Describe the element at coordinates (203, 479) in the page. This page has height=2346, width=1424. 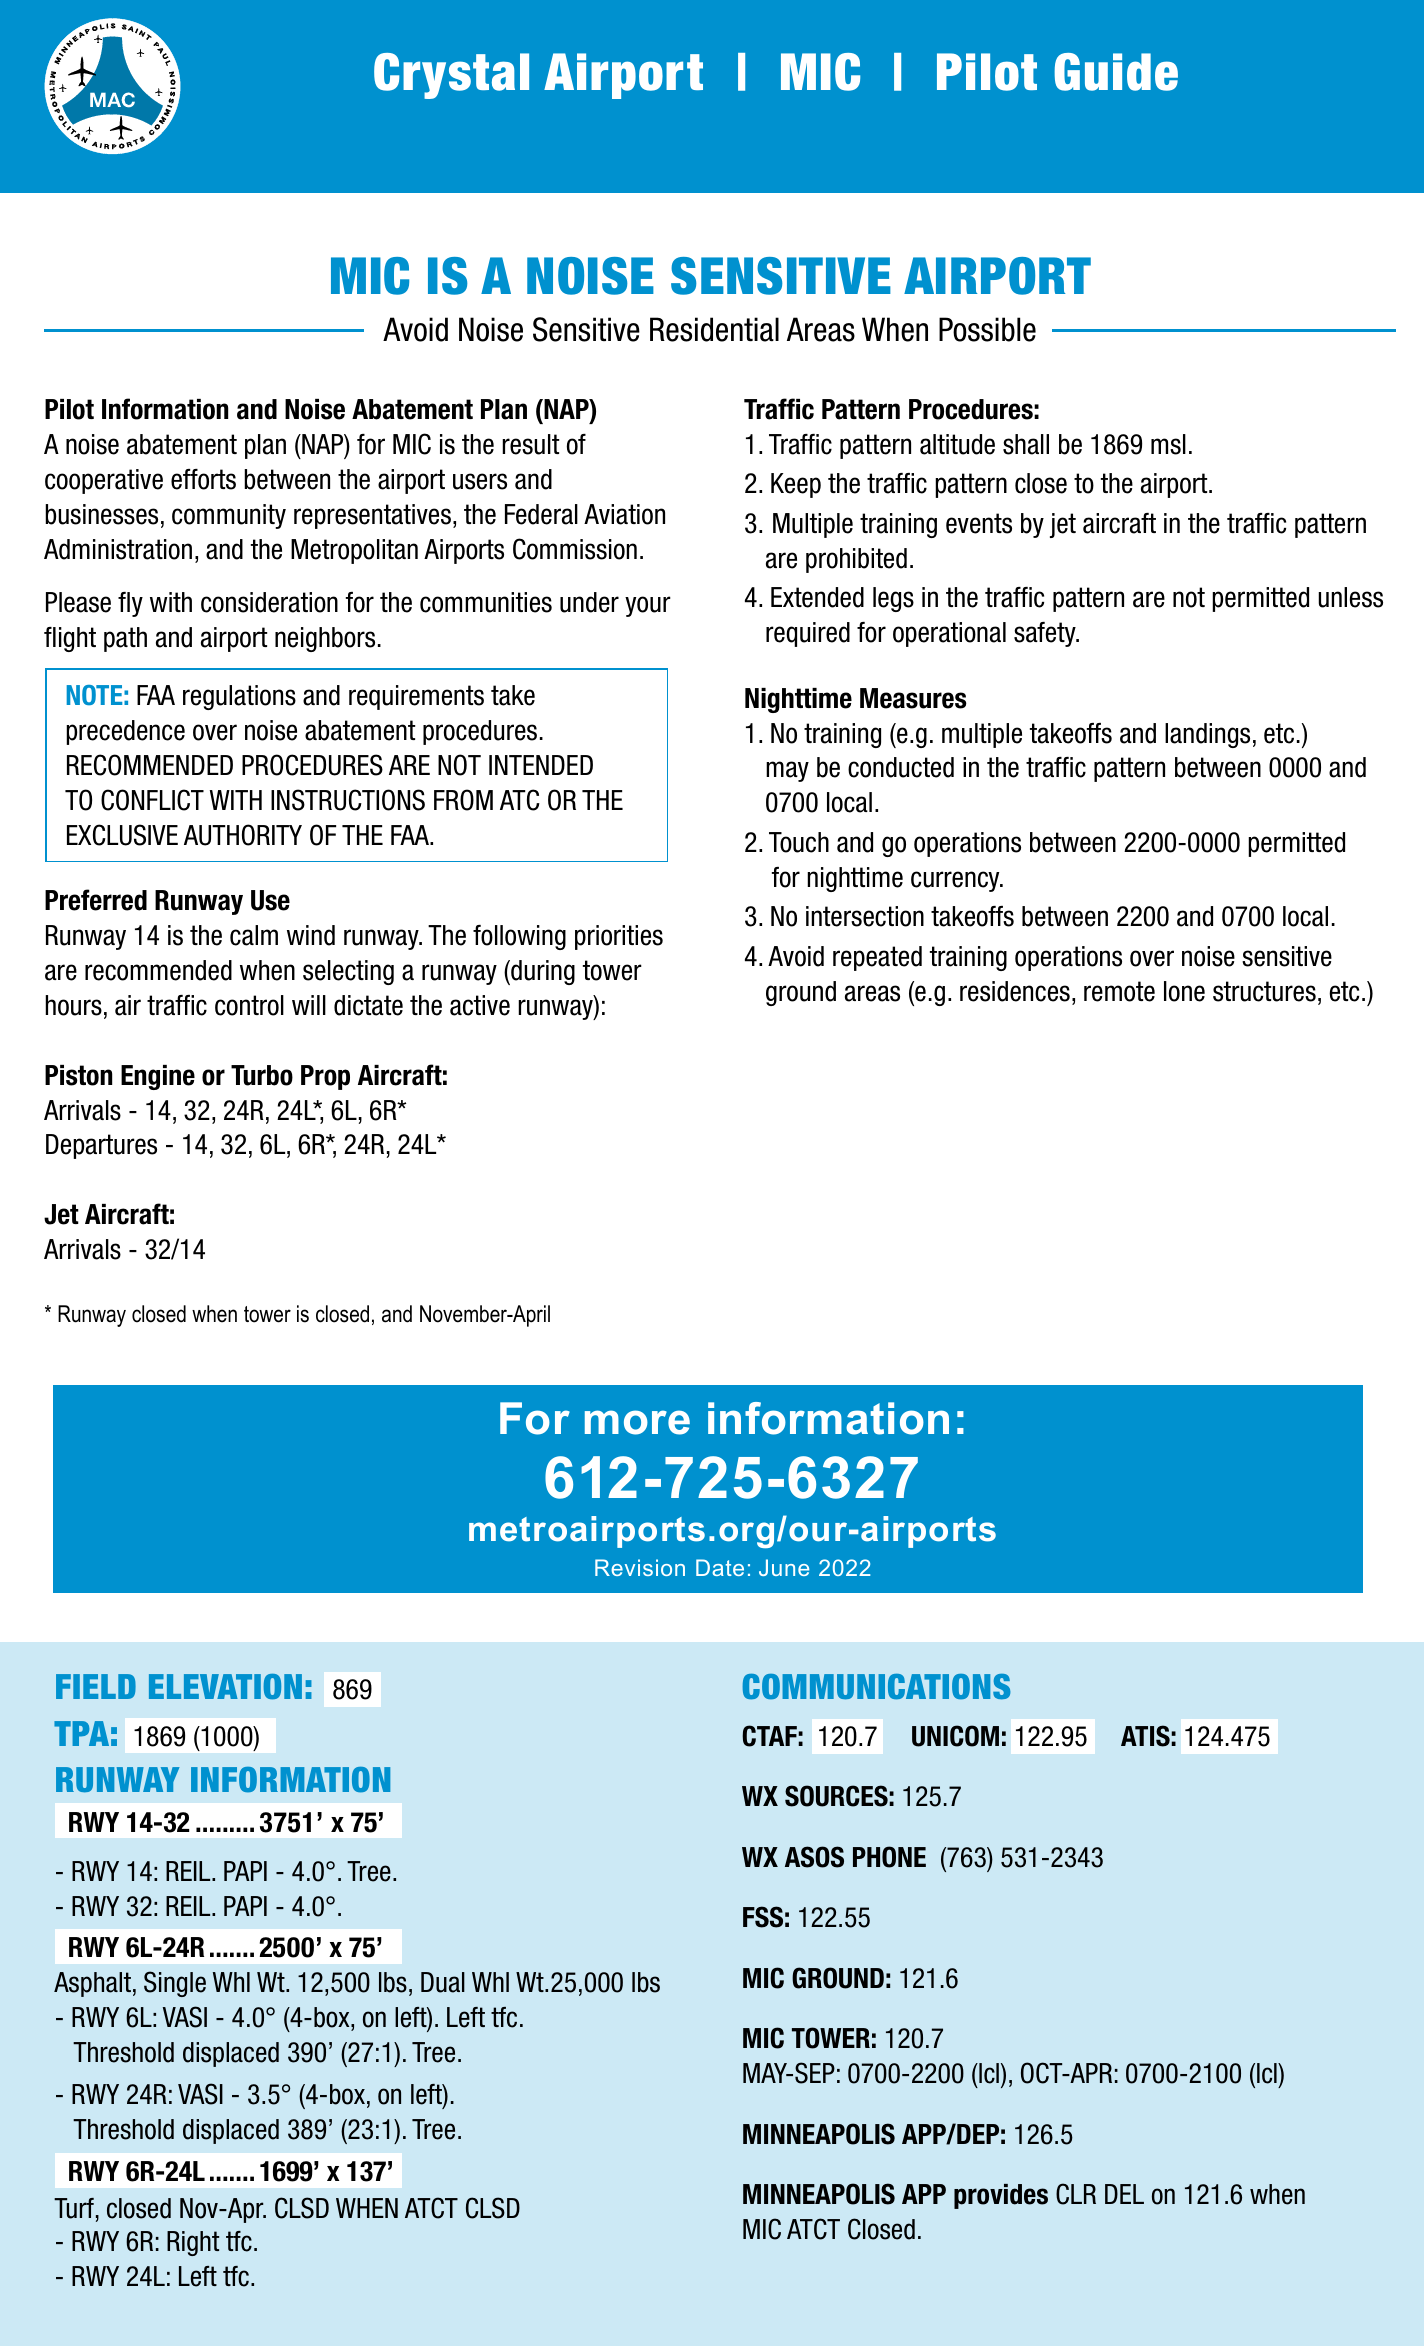
I see `efforts` at that location.
